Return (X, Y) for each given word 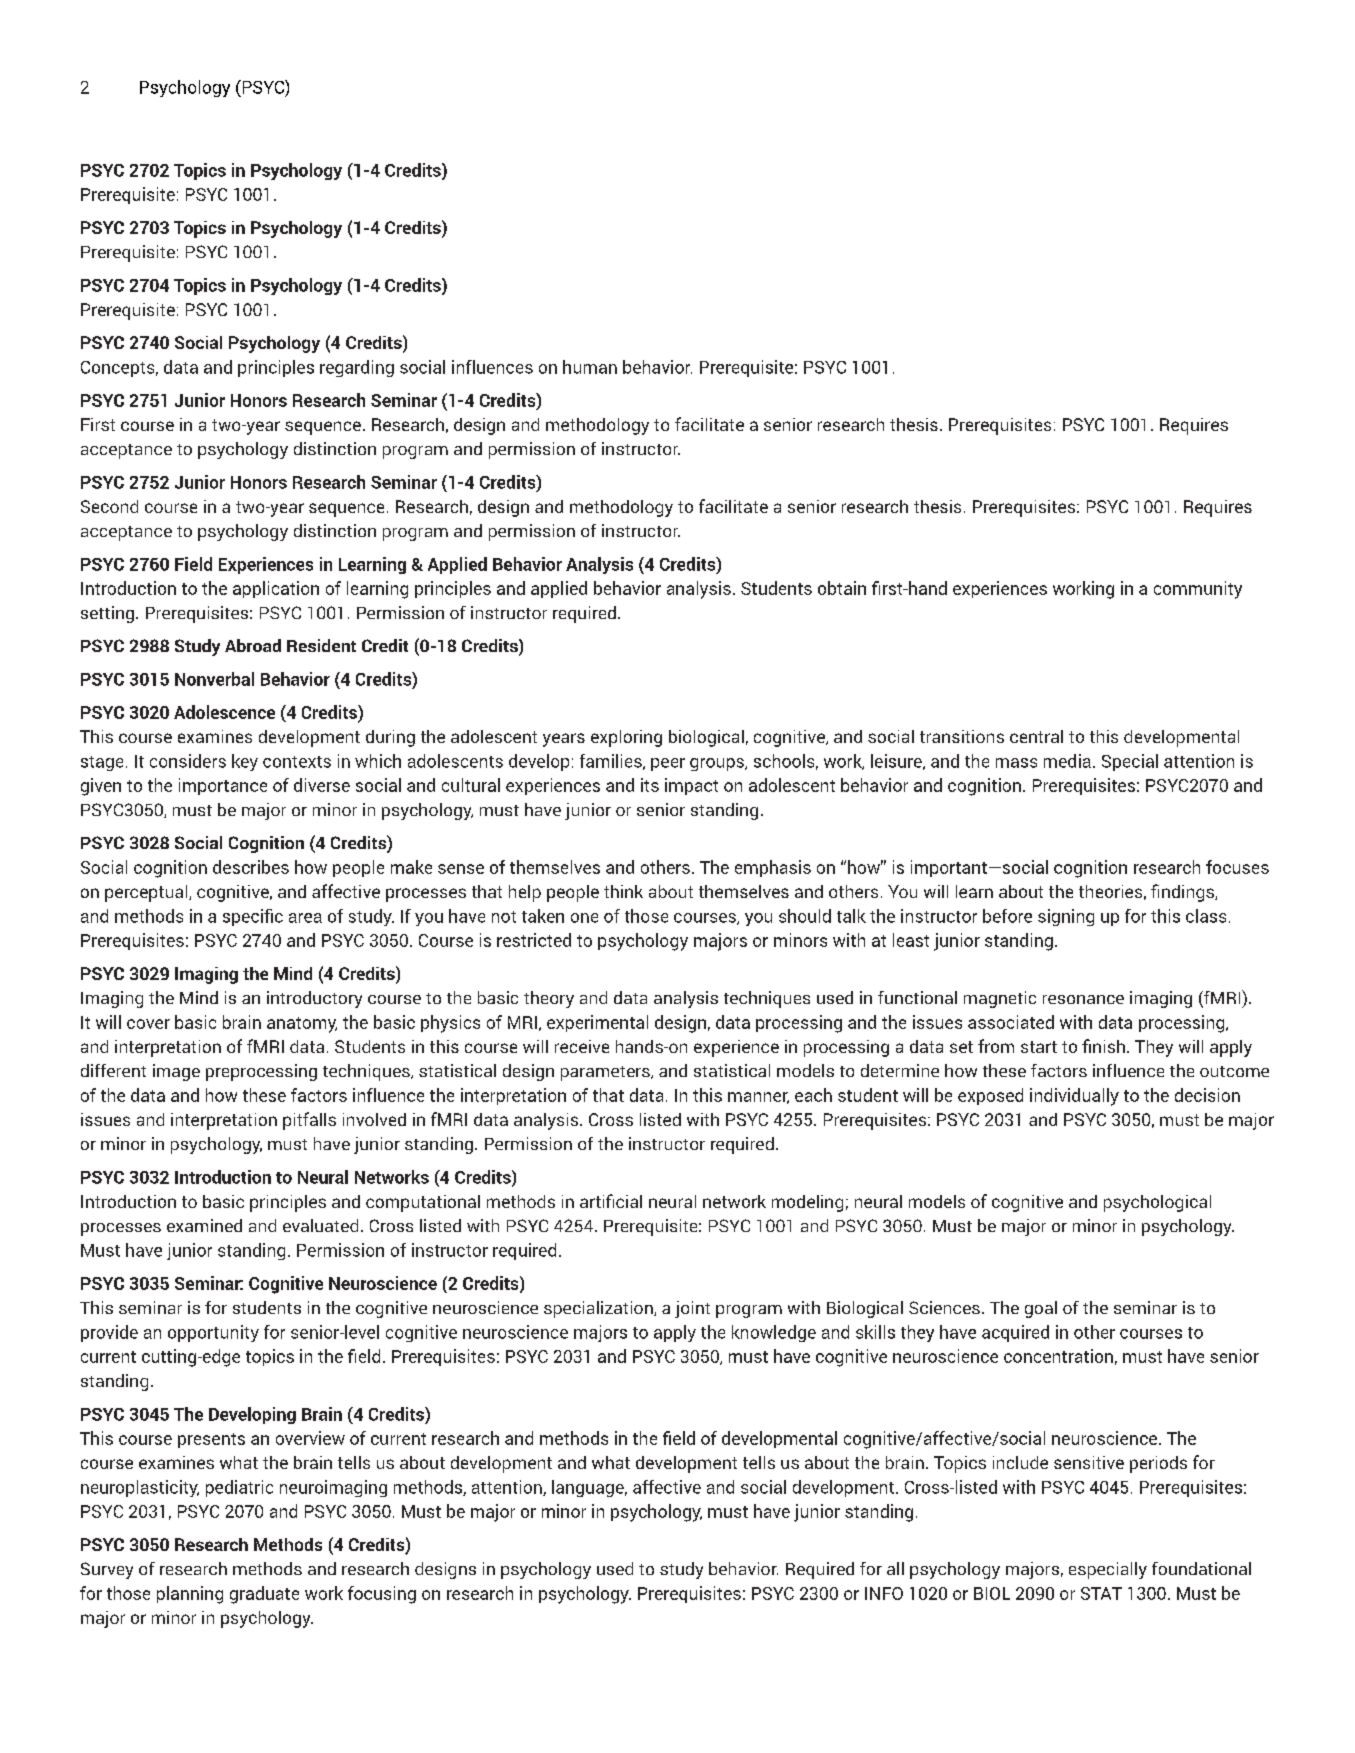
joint (692, 1309)
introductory (314, 999)
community (1198, 590)
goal (1041, 1309)
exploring (626, 738)
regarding (357, 368)
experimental (597, 1023)
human (590, 367)
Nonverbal (214, 679)
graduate (264, 1595)
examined (204, 1225)
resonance (1083, 999)
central (1036, 736)
